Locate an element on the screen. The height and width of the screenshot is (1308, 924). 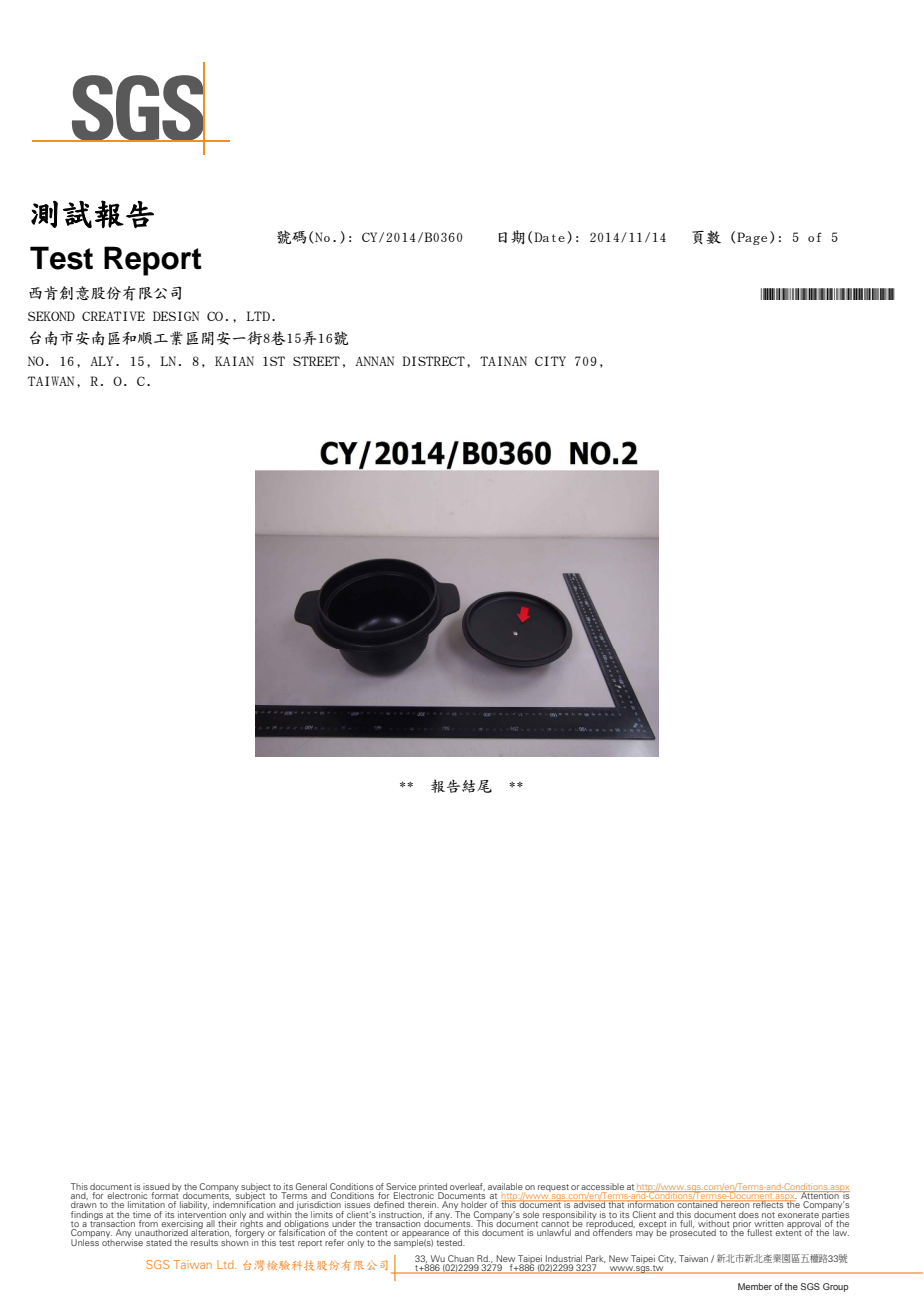
STREET is located at coordinates (316, 361).
